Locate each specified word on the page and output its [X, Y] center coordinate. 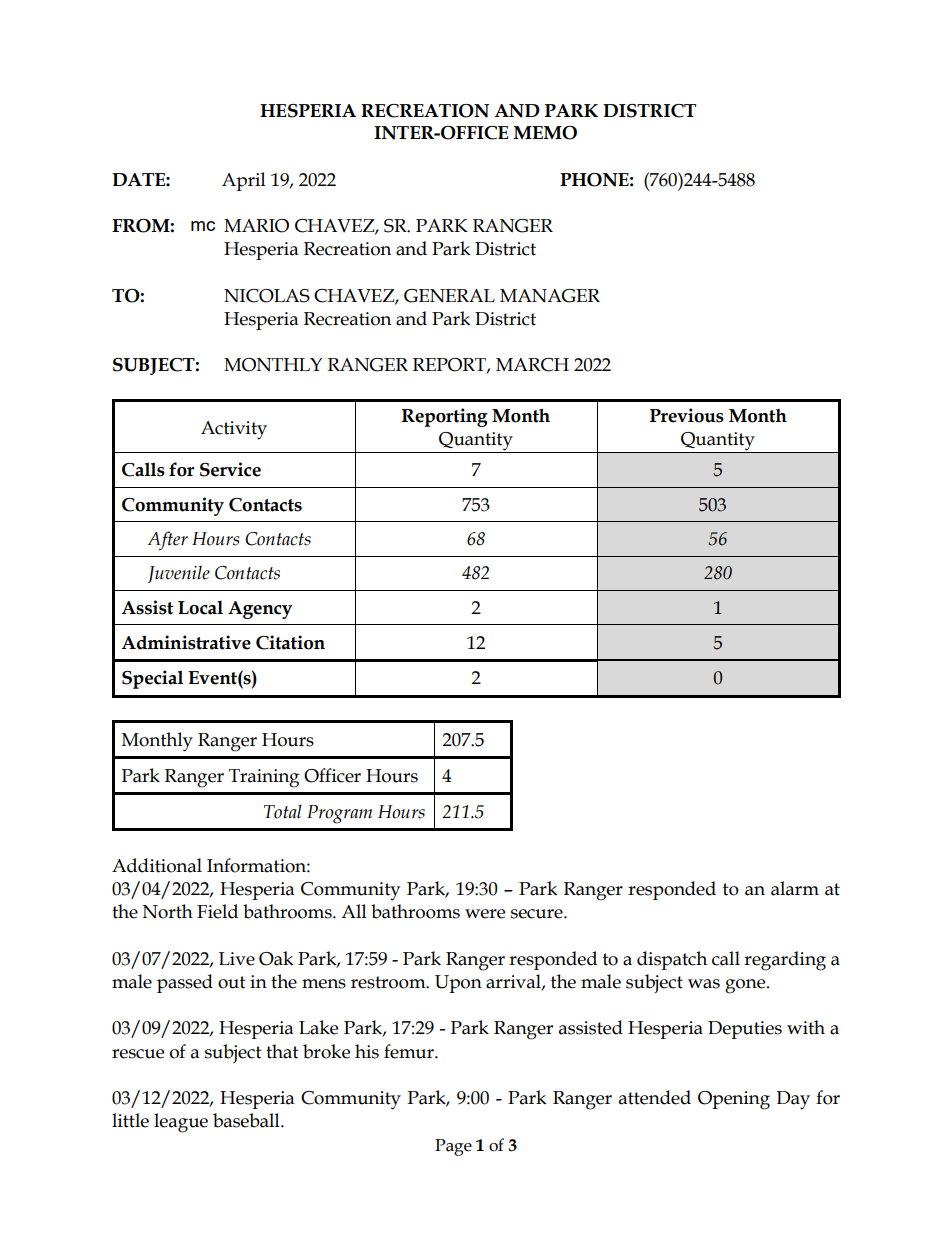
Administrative [186, 642]
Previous [687, 415]
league [181, 1123]
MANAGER [550, 296]
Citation [290, 642]
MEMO [545, 133]
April [244, 181]
